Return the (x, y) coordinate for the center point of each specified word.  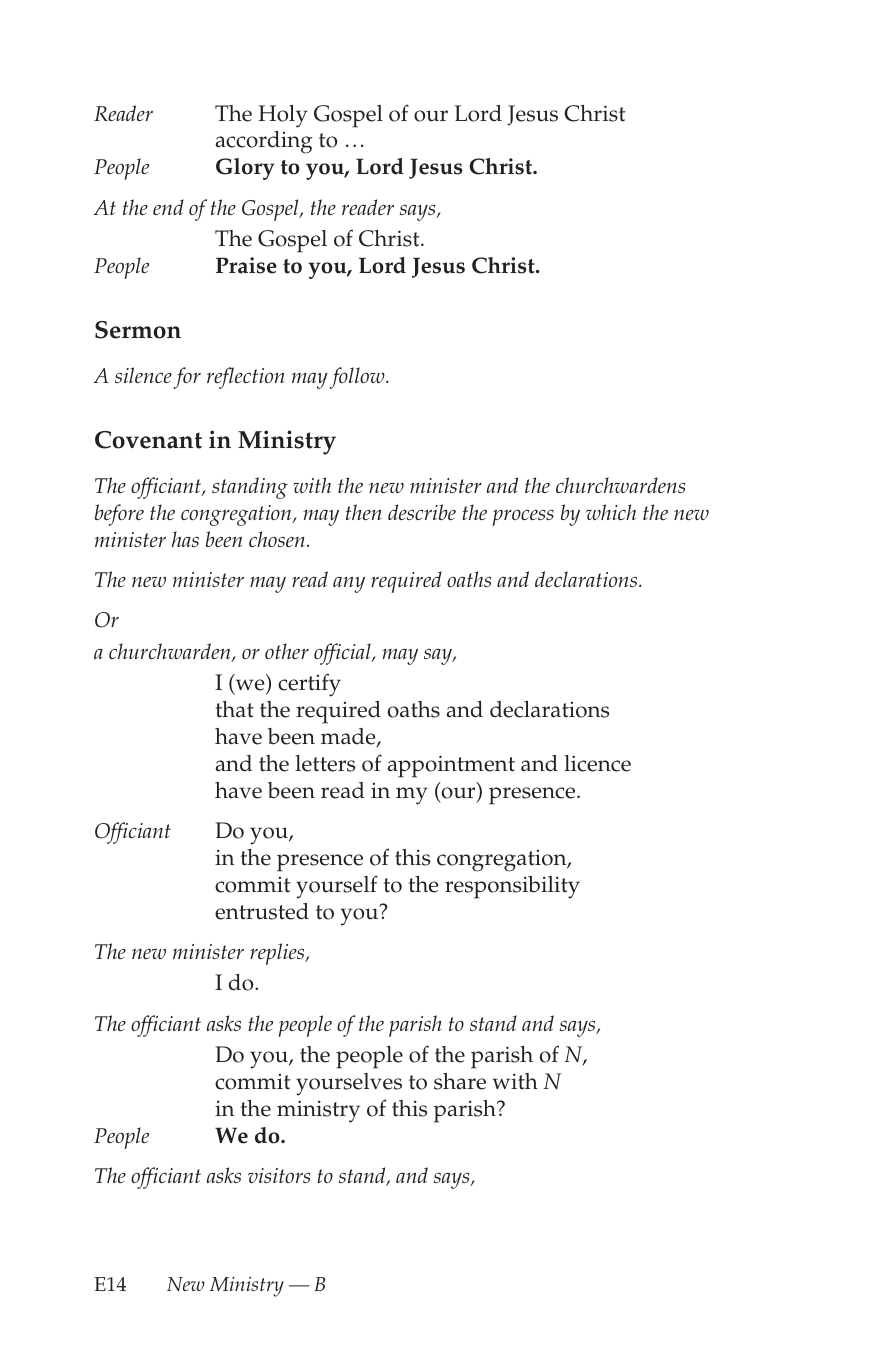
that (234, 709)
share (460, 1081)
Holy (283, 116)
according (264, 142)
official (343, 654)
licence (597, 763)
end (168, 207)
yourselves (349, 1084)
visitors (279, 1175)
